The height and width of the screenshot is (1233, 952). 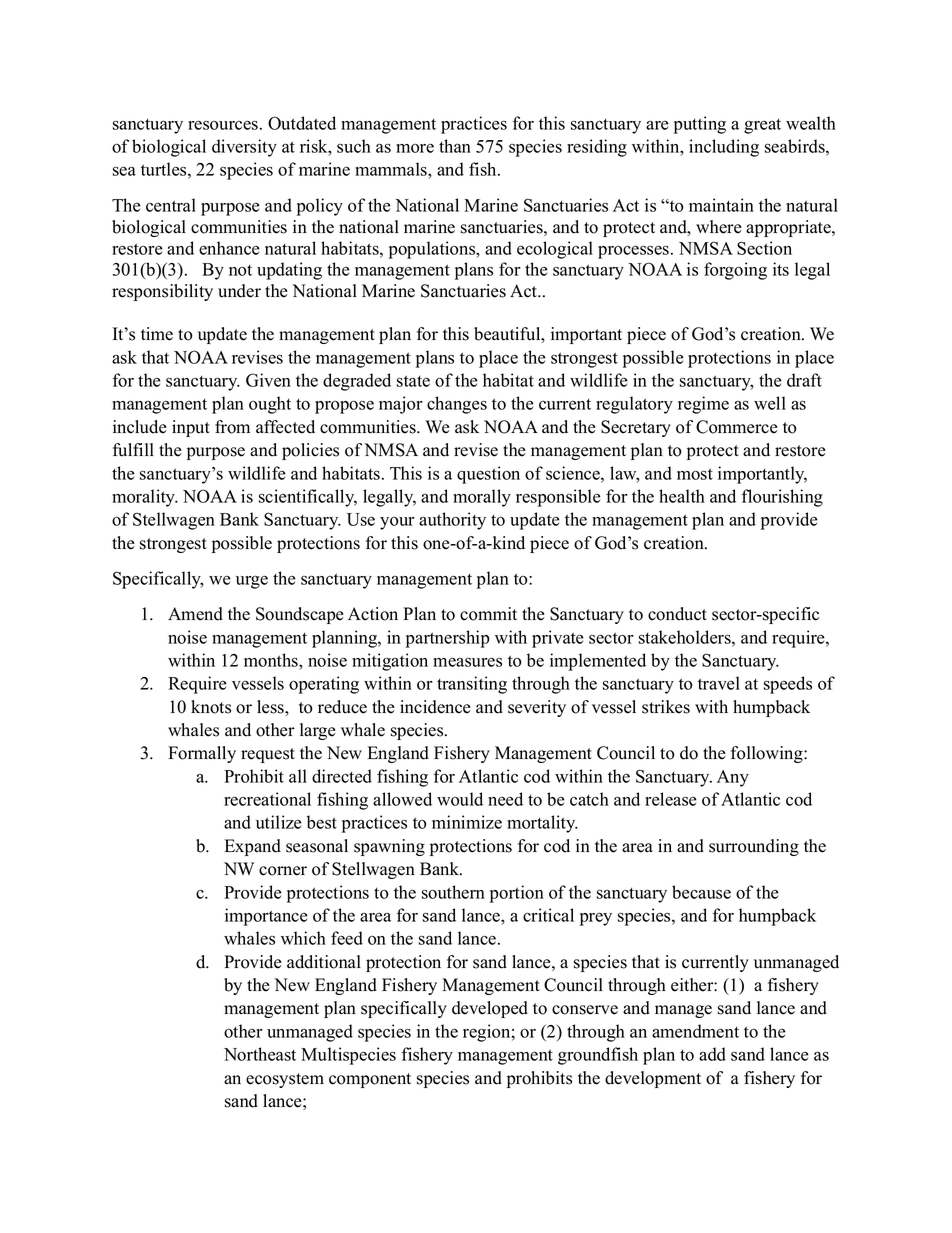 What do you see at coordinates (455, 146) in the screenshot?
I see `than` at bounding box center [455, 146].
